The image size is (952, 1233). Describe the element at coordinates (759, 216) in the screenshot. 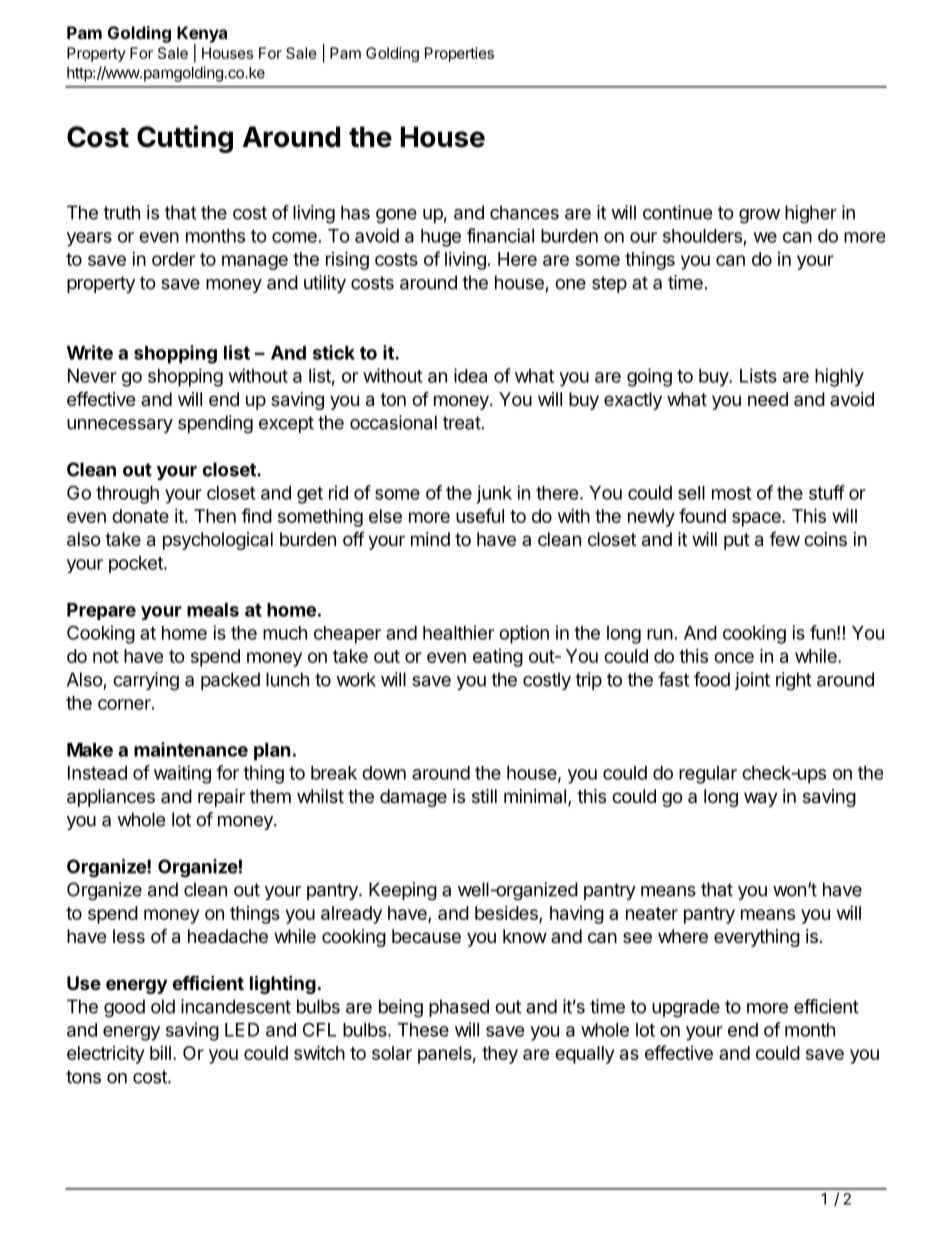

I see `grow` at that location.
